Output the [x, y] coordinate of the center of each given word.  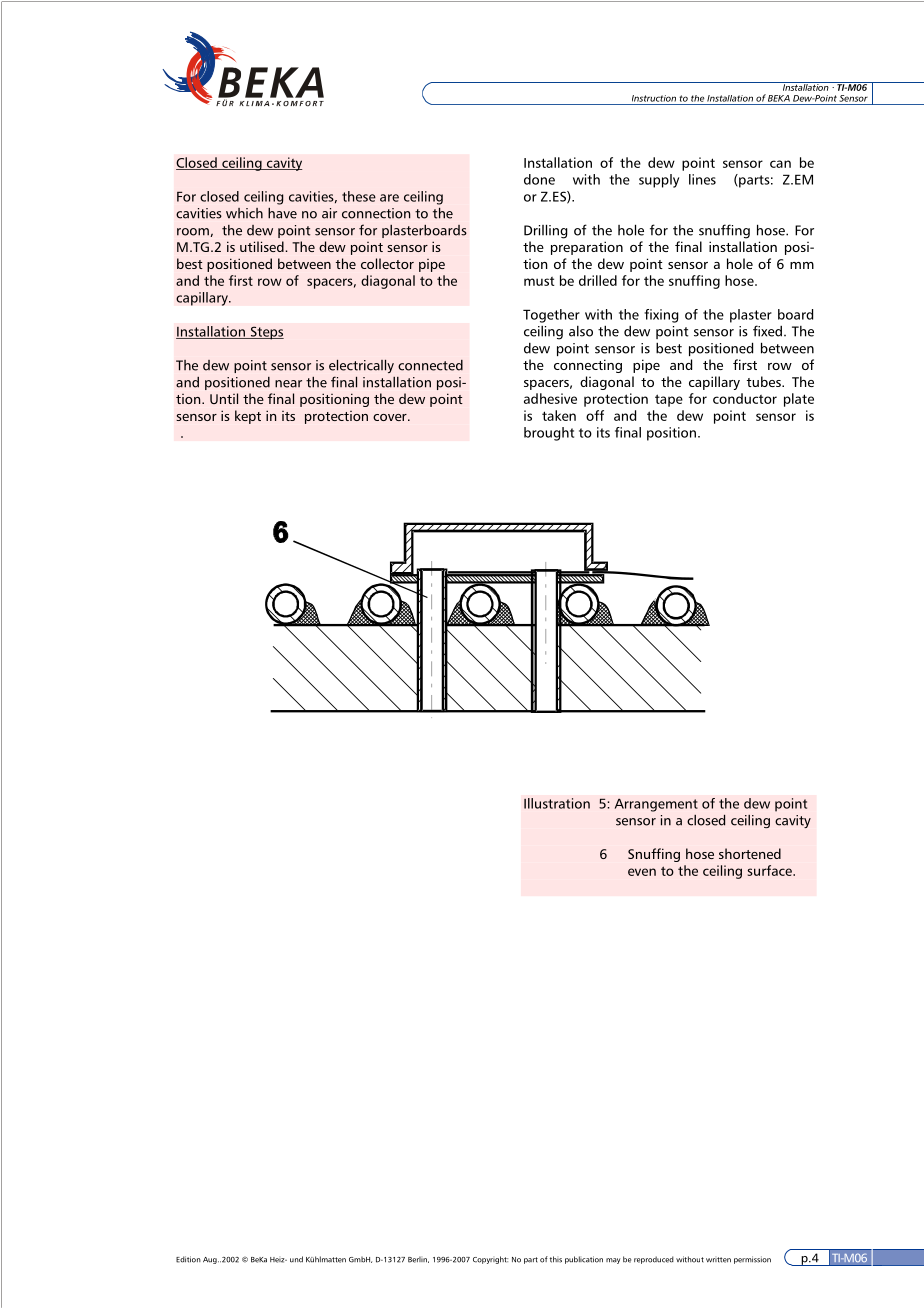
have [282, 213]
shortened [750, 853]
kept [248, 417]
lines [702, 179]
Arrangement [656, 805]
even [642, 872]
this [556, 1259]
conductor [745, 398]
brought [549, 434]
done [539, 179]
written [718, 1260]
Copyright [490, 1260]
